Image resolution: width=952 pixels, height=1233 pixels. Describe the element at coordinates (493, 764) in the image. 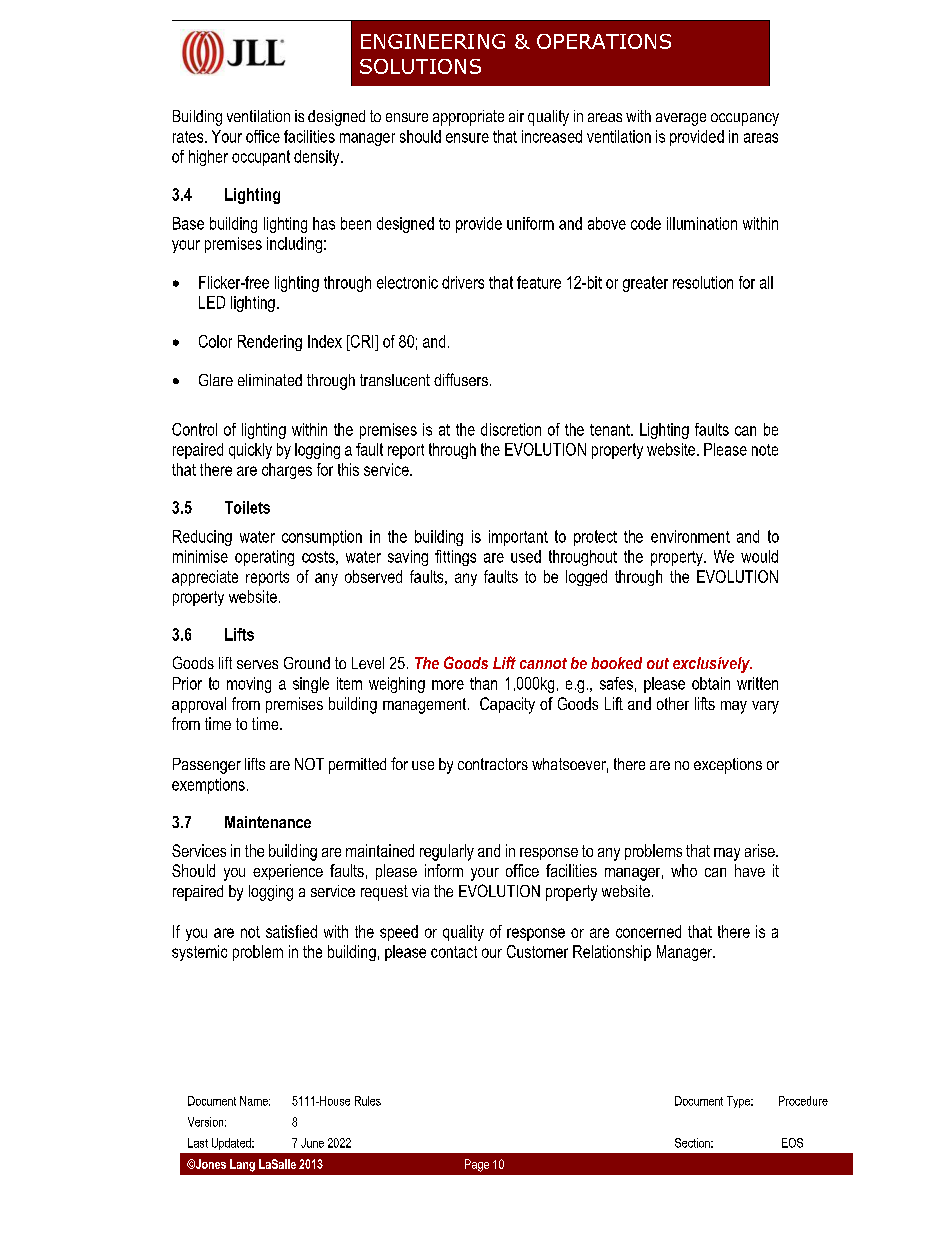

I see `contractors` at that location.
